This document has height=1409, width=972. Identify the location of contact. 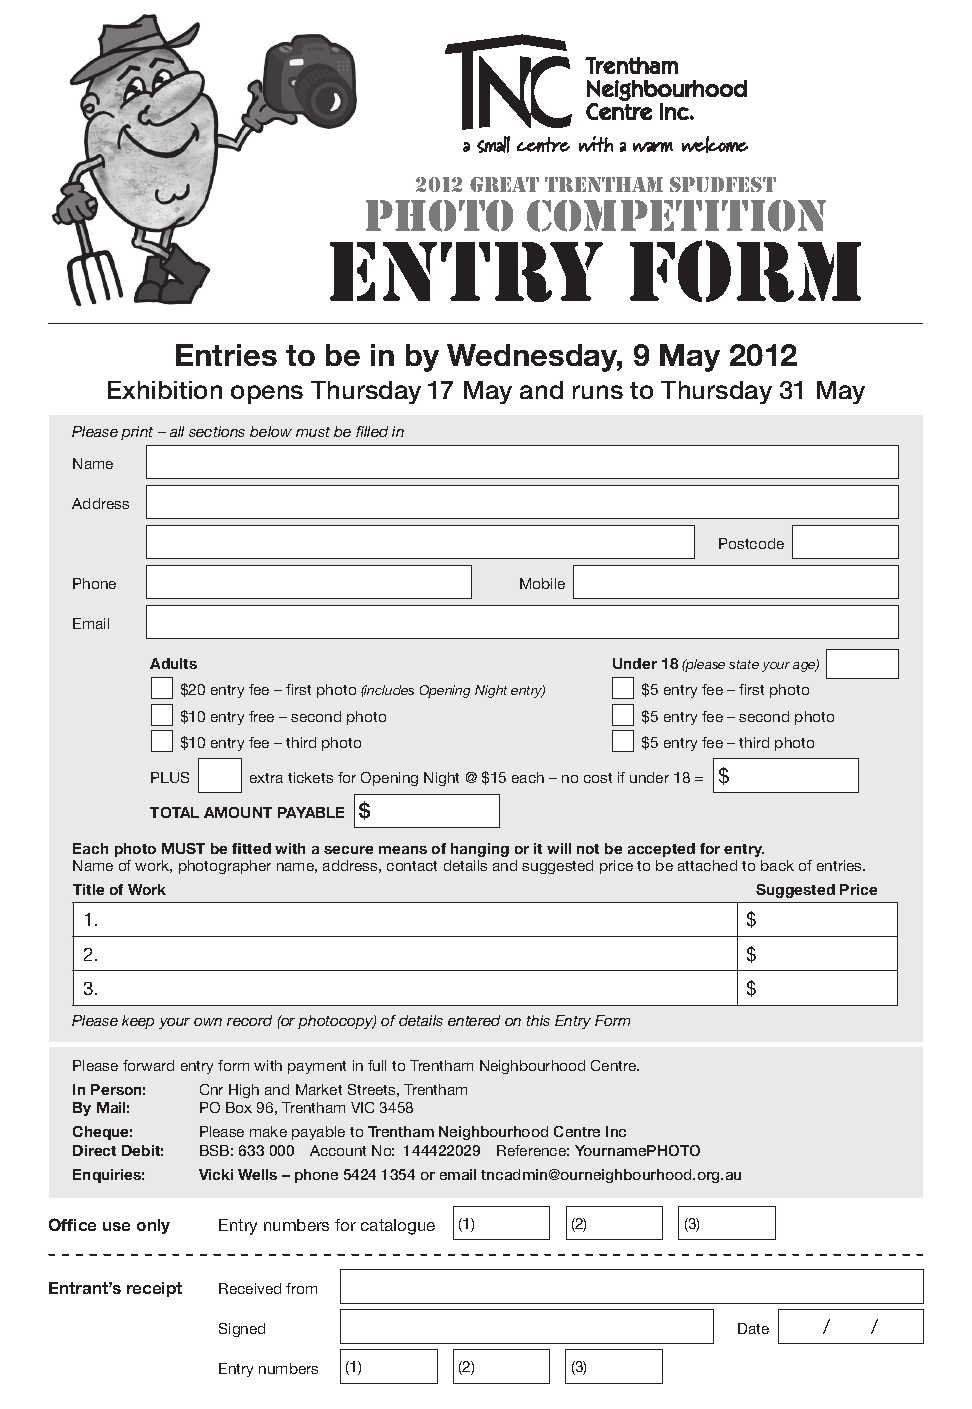
(412, 866).
